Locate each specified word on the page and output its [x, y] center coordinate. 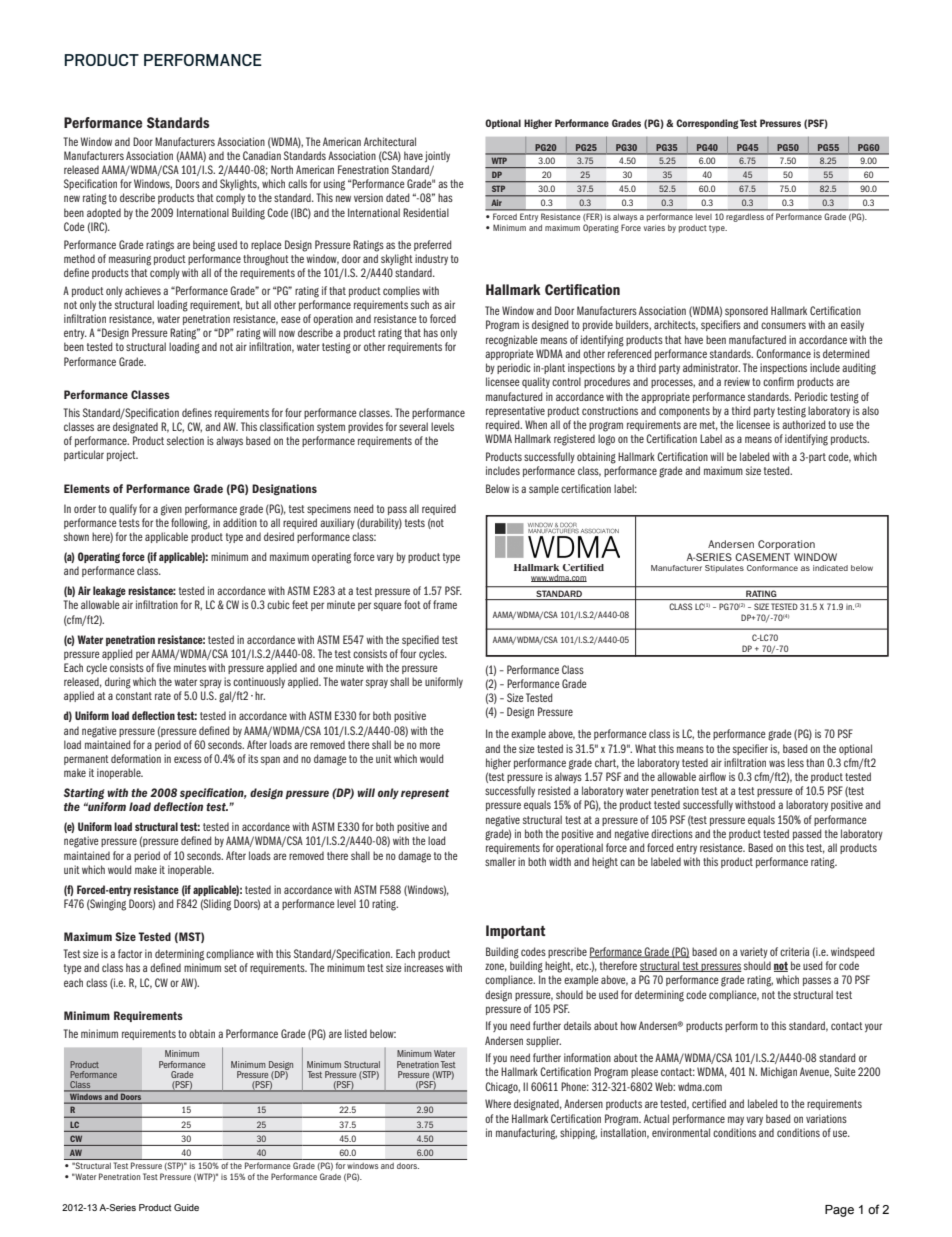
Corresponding [707, 124]
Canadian [262, 155]
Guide [186, 1207]
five [164, 667]
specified [420, 640]
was [777, 763]
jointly [437, 156]
